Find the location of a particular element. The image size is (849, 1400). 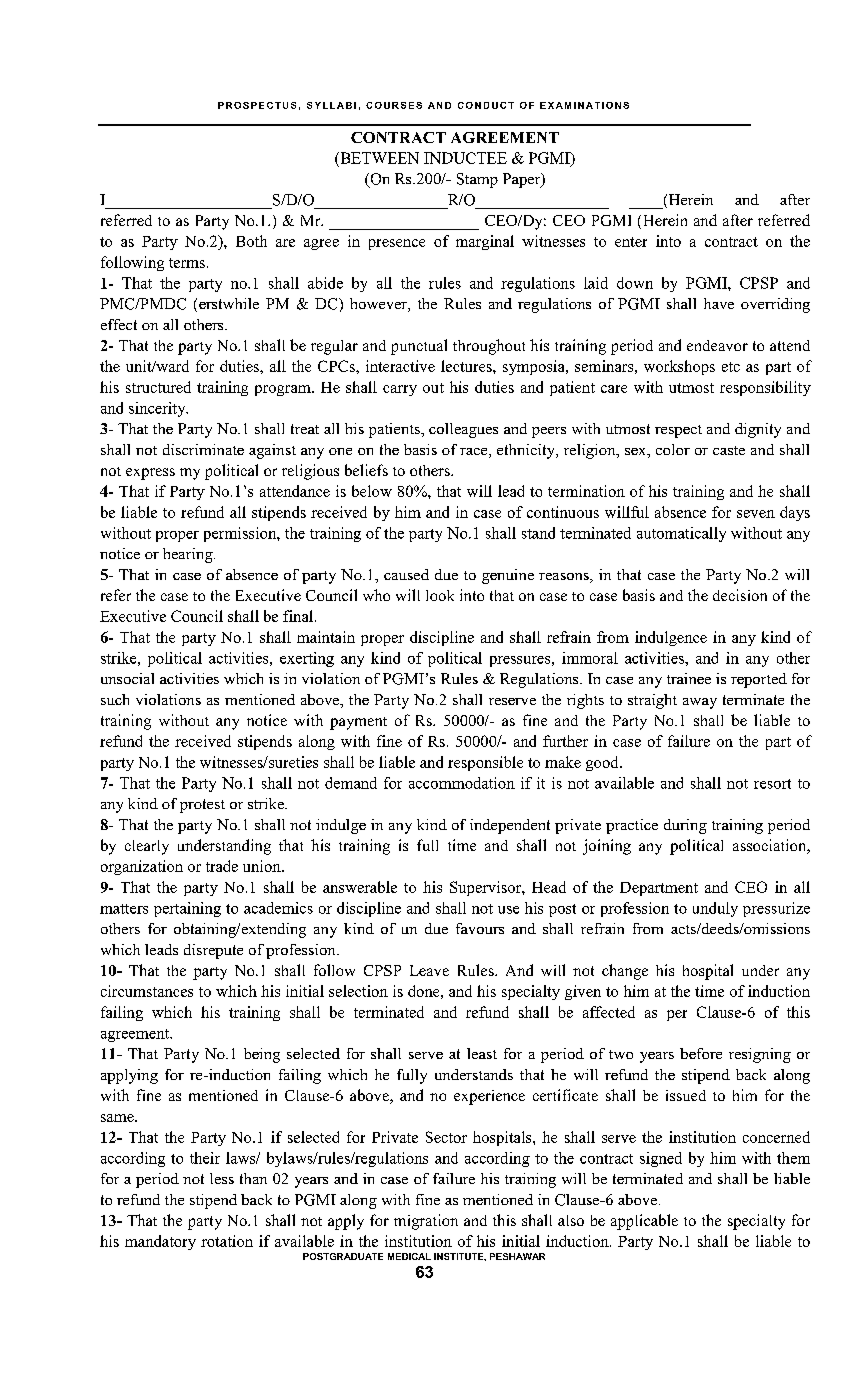

Paper is located at coordinates (523, 180).
